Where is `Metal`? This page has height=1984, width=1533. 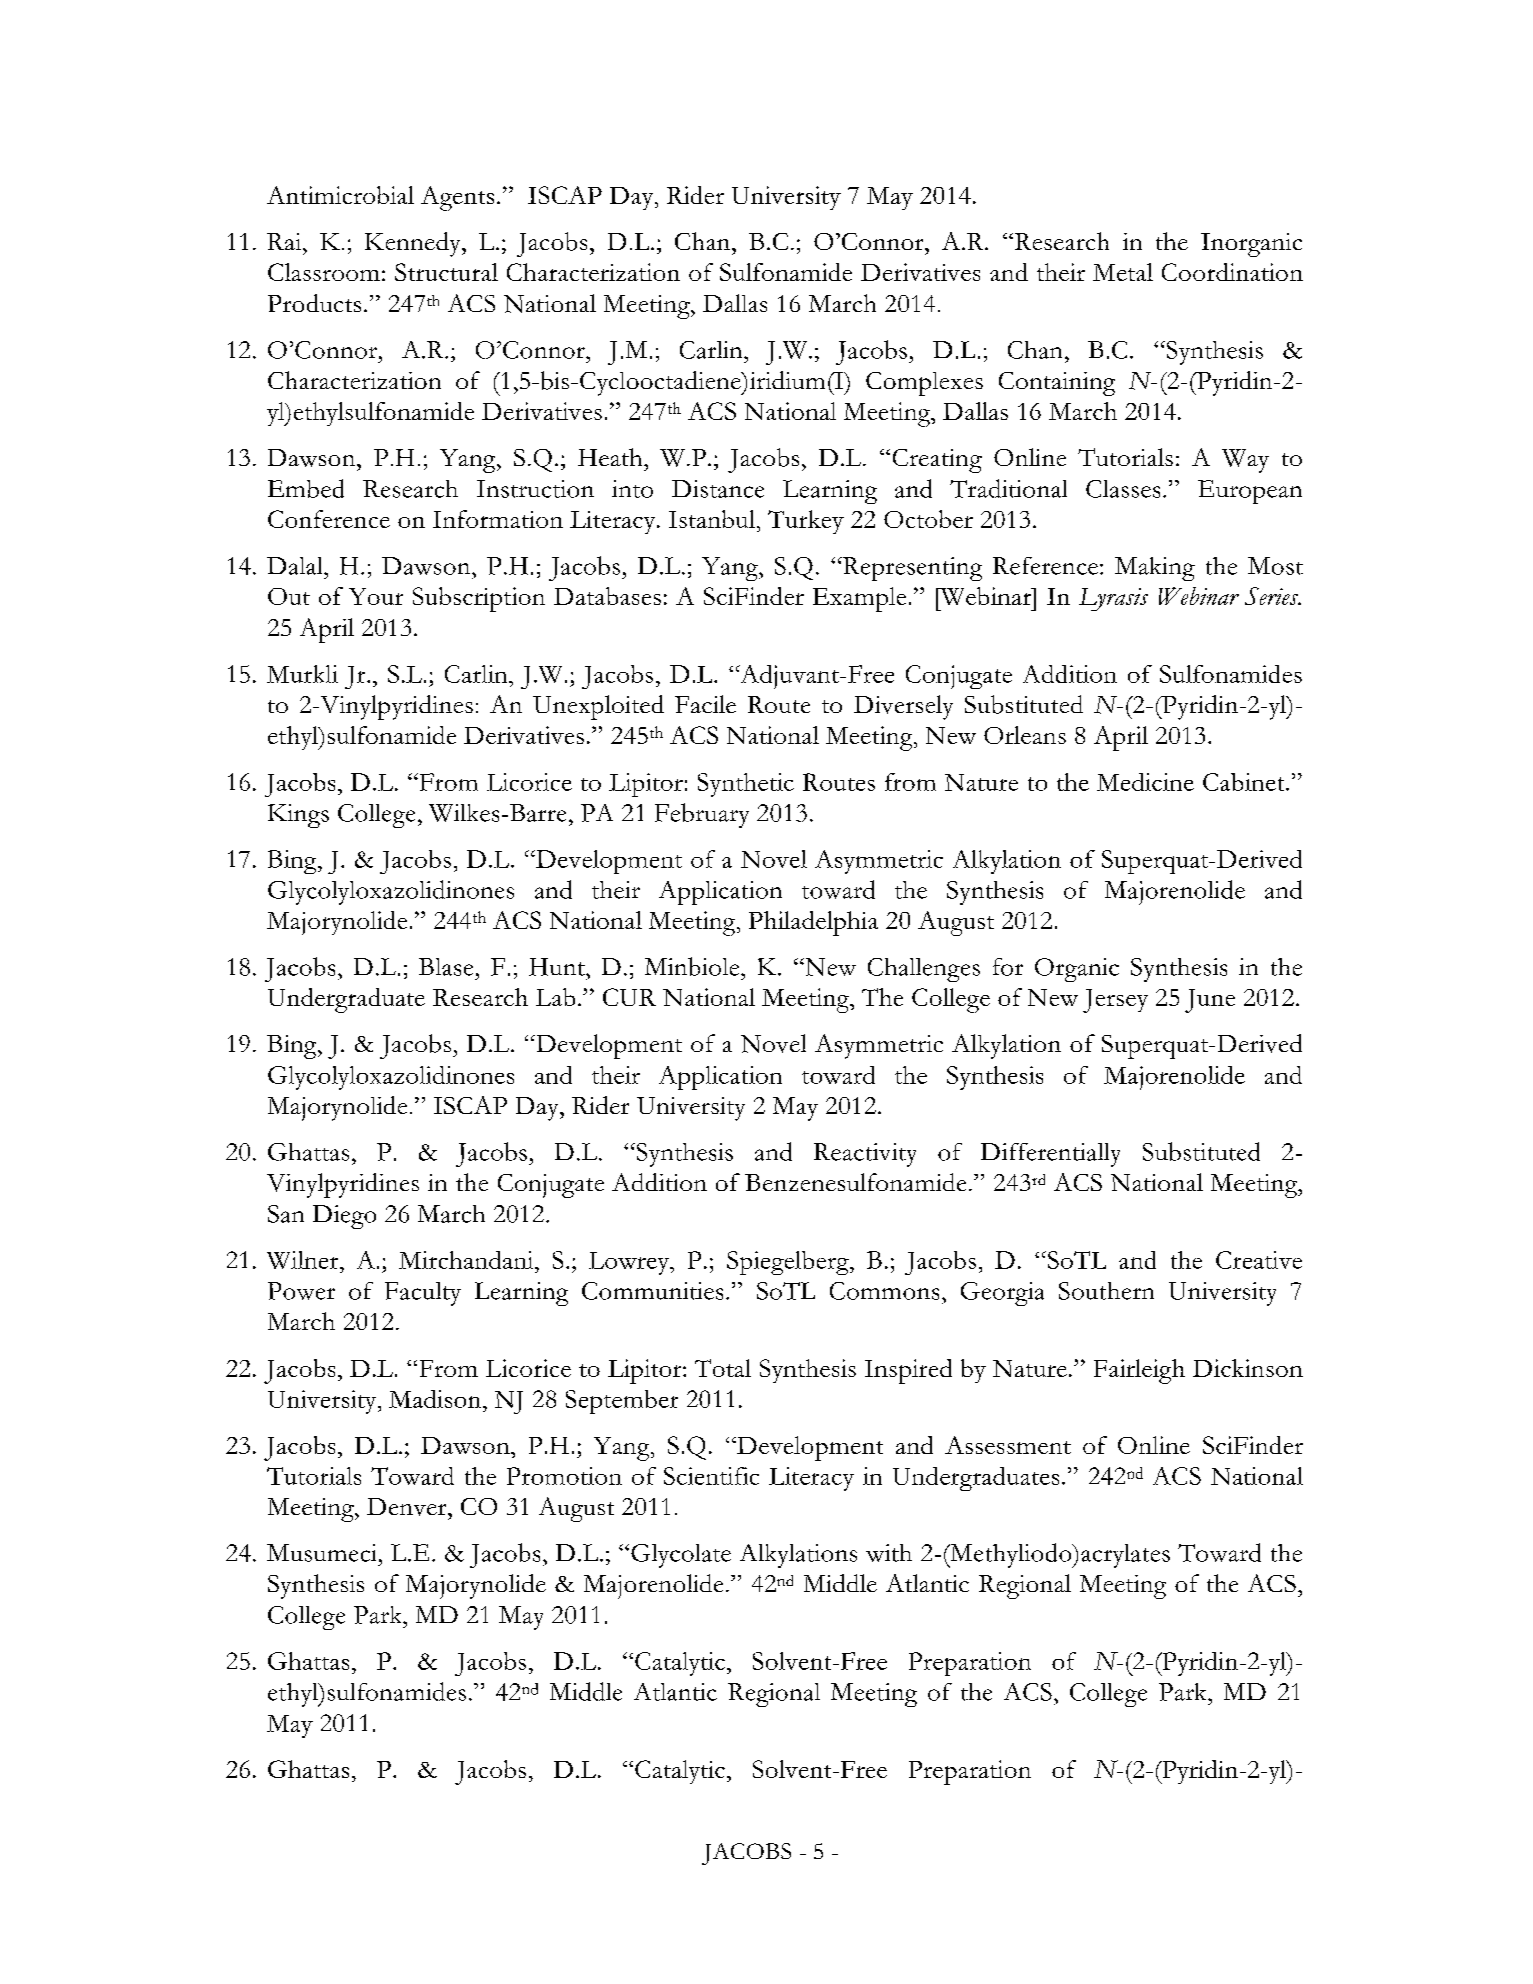 Metal is located at coordinates (1123, 272).
